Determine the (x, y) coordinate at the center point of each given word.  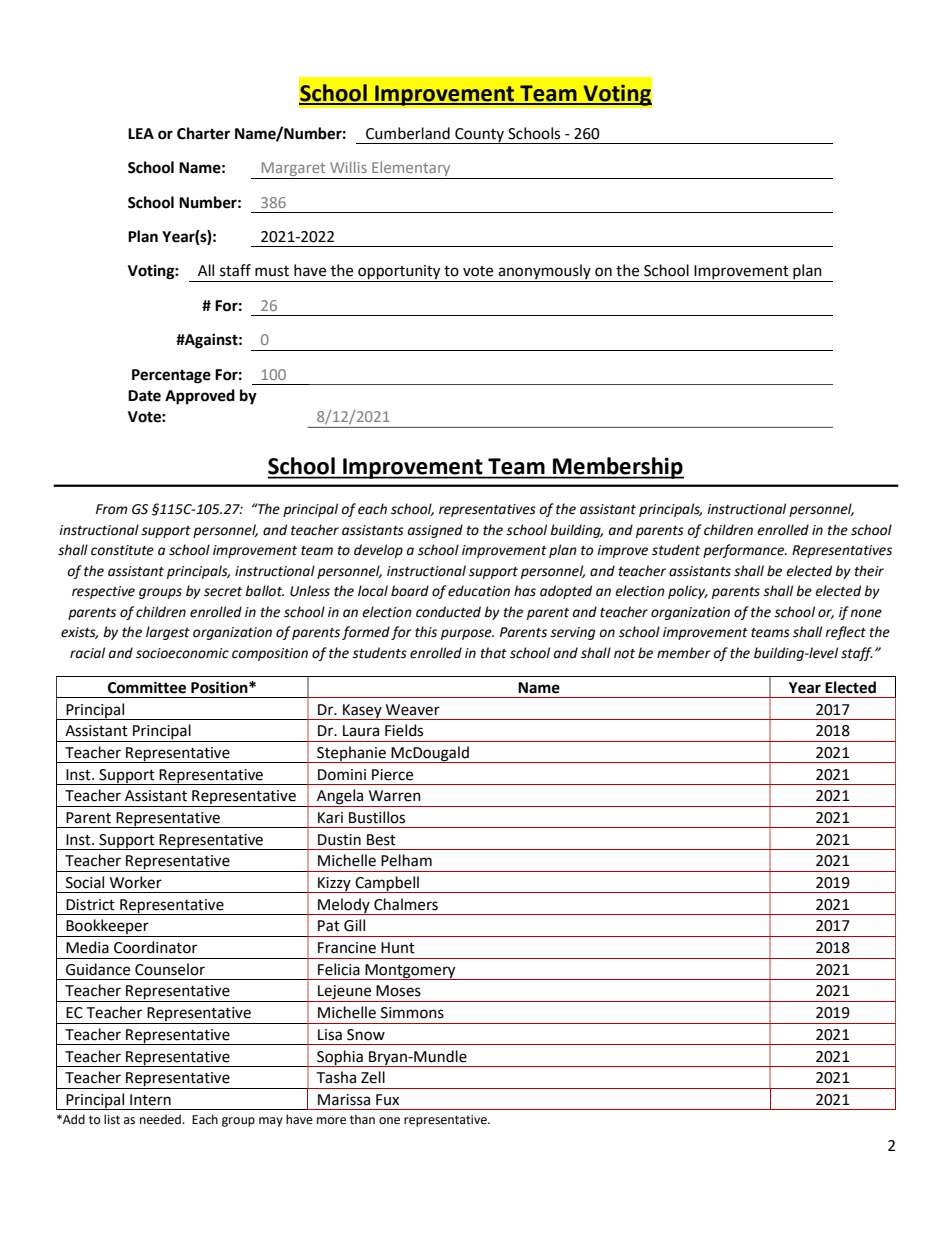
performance (745, 551)
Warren (395, 796)
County (479, 136)
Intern (150, 1100)
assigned (435, 531)
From (111, 509)
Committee (147, 687)
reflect (845, 633)
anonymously (544, 273)
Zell (373, 1077)
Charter (203, 133)
